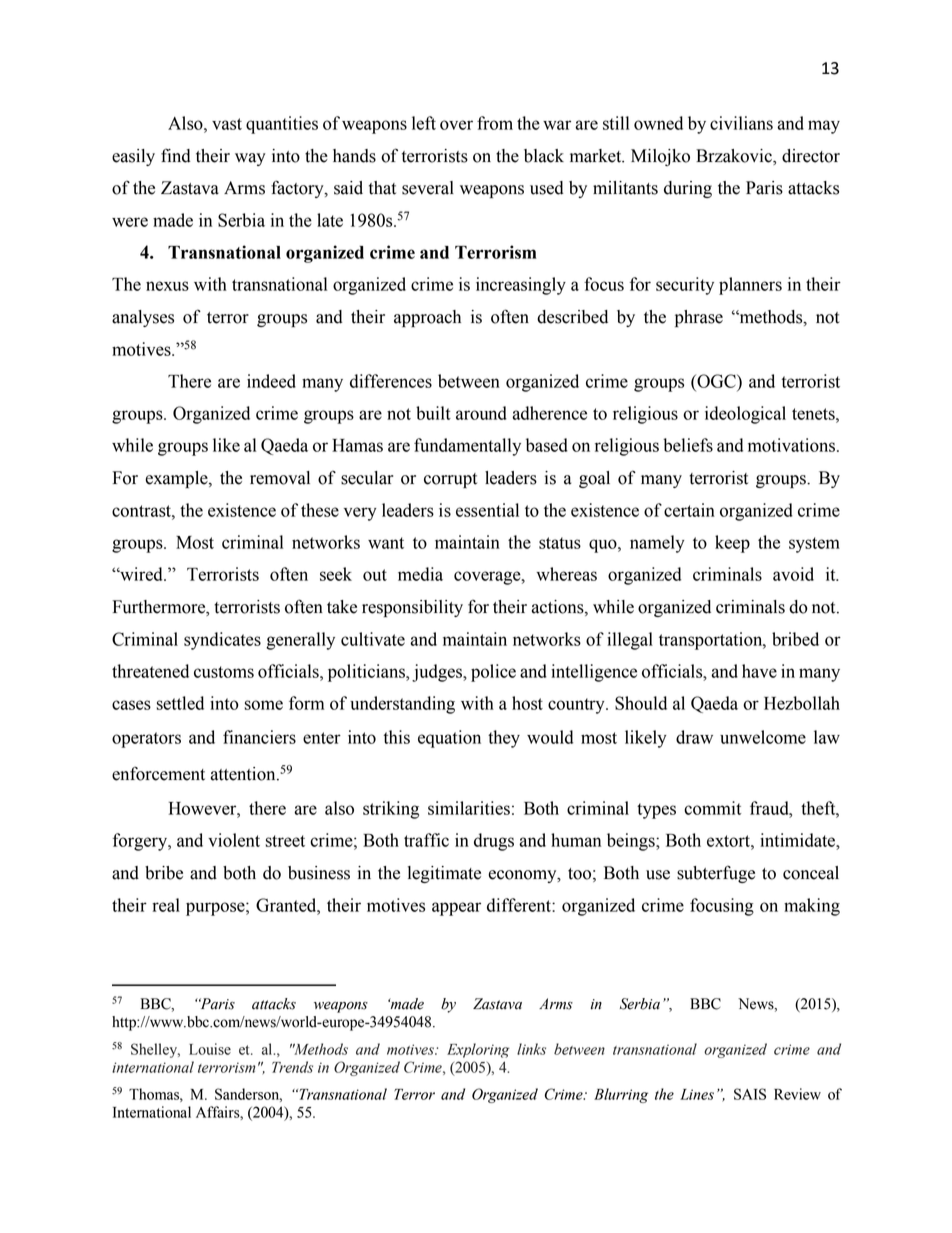  Describe the element at coordinates (427, 318) in the document. I see `approach` at that location.
